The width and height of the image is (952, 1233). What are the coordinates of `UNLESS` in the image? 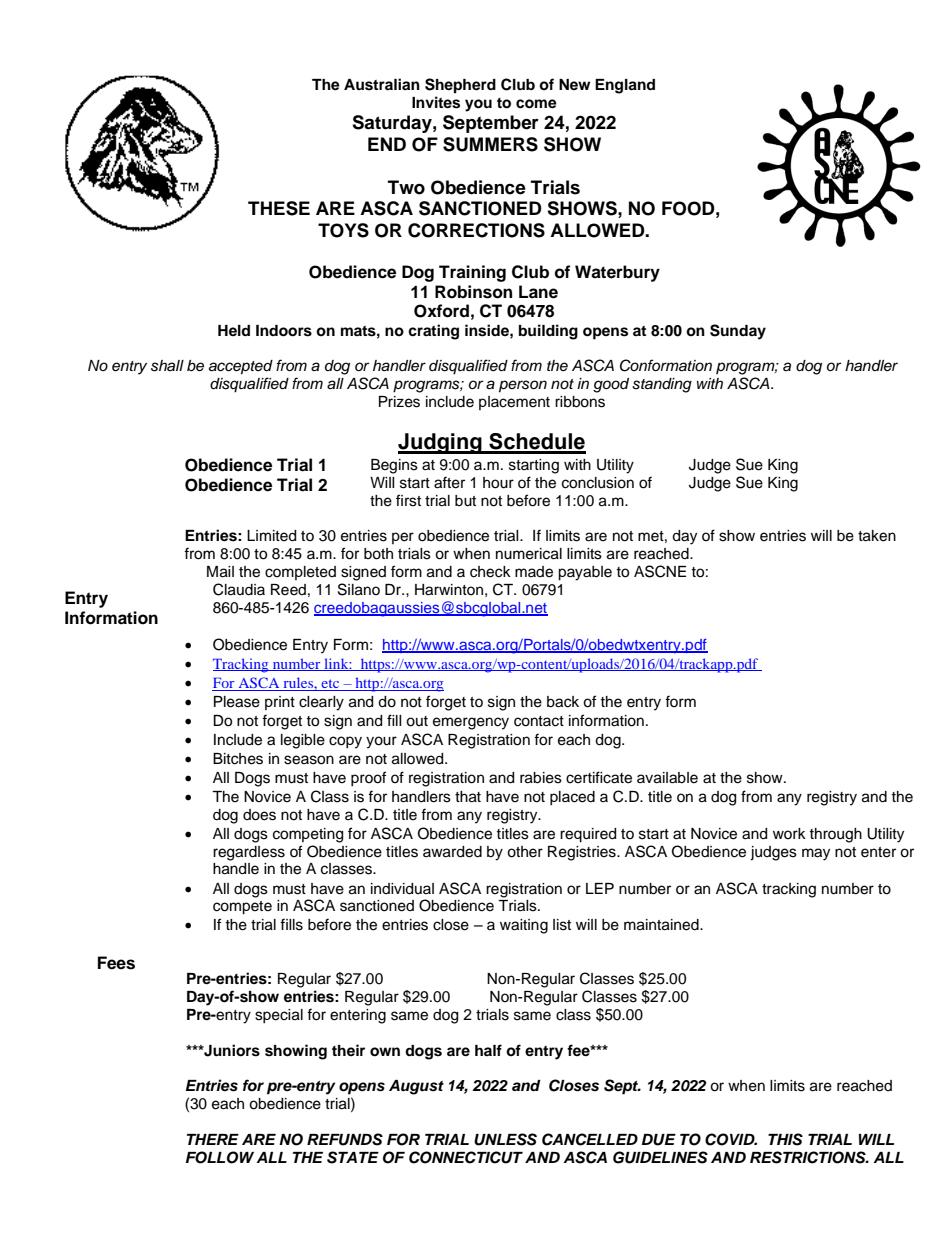 It's located at (505, 1139).
